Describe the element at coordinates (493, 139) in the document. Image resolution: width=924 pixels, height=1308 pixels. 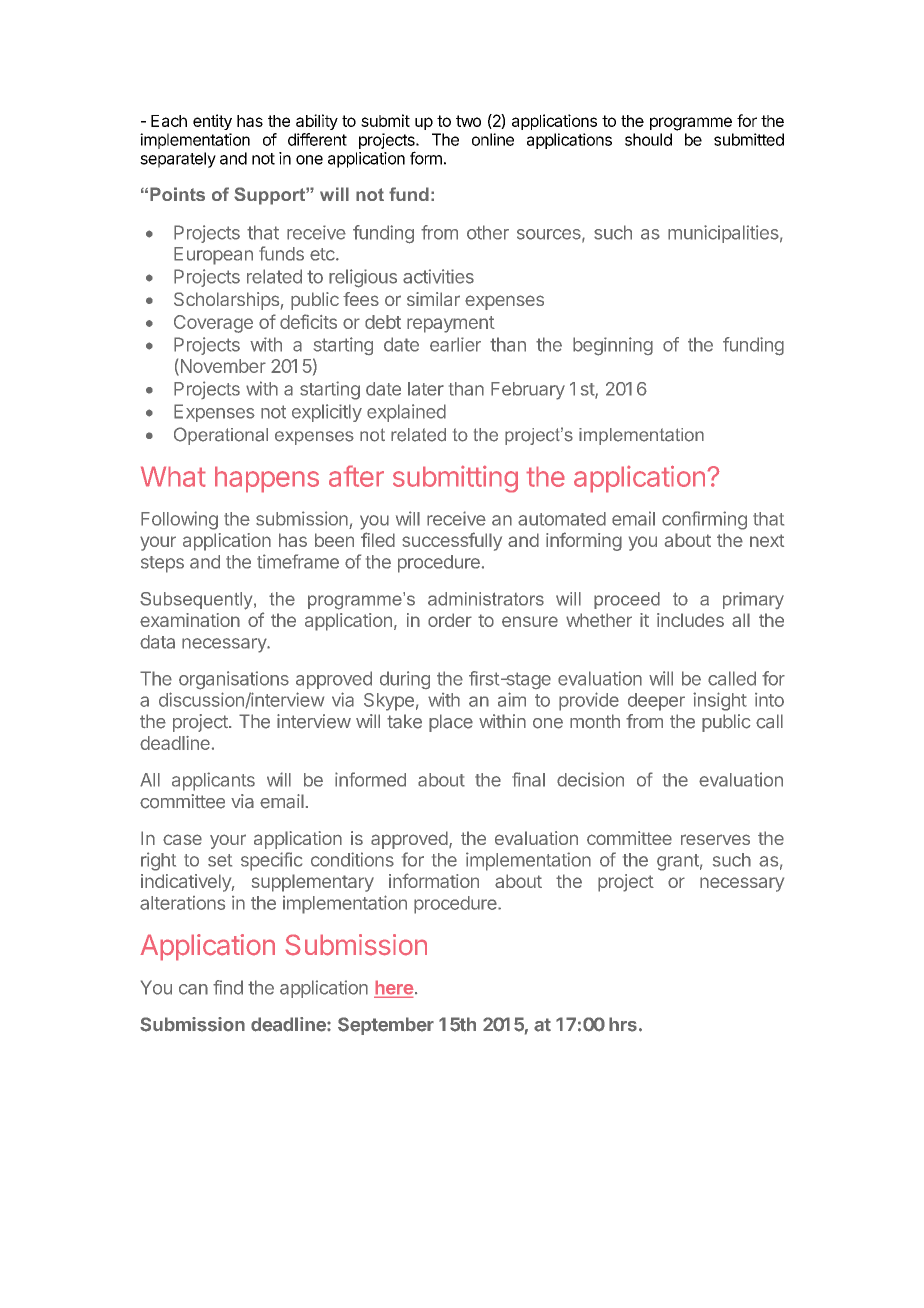
I see `online` at that location.
